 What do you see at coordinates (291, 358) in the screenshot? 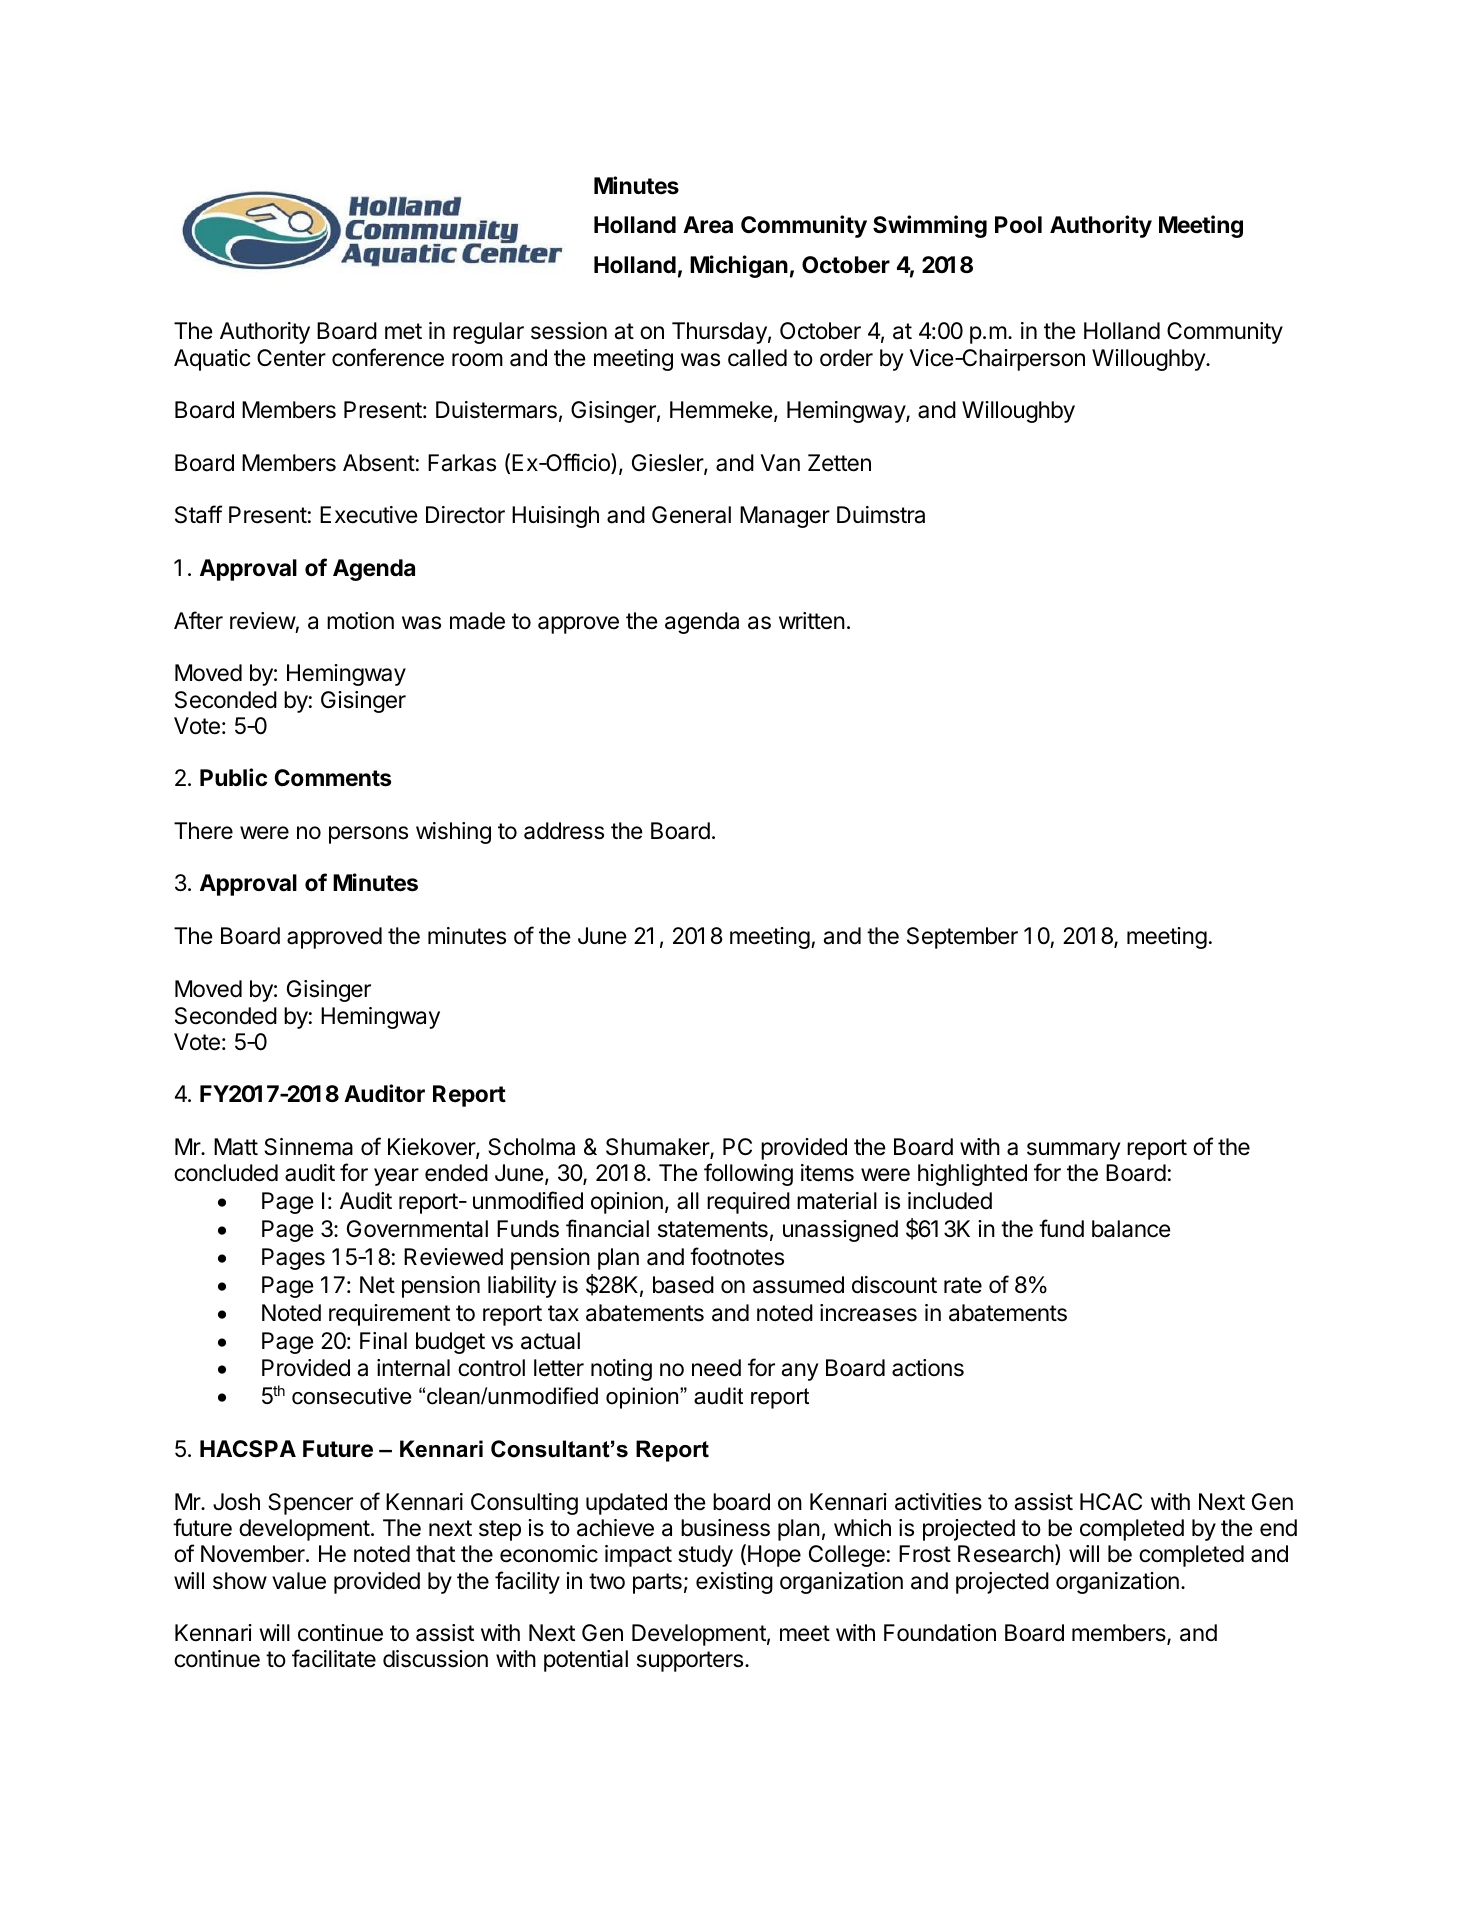
I see `Center` at bounding box center [291, 358].
